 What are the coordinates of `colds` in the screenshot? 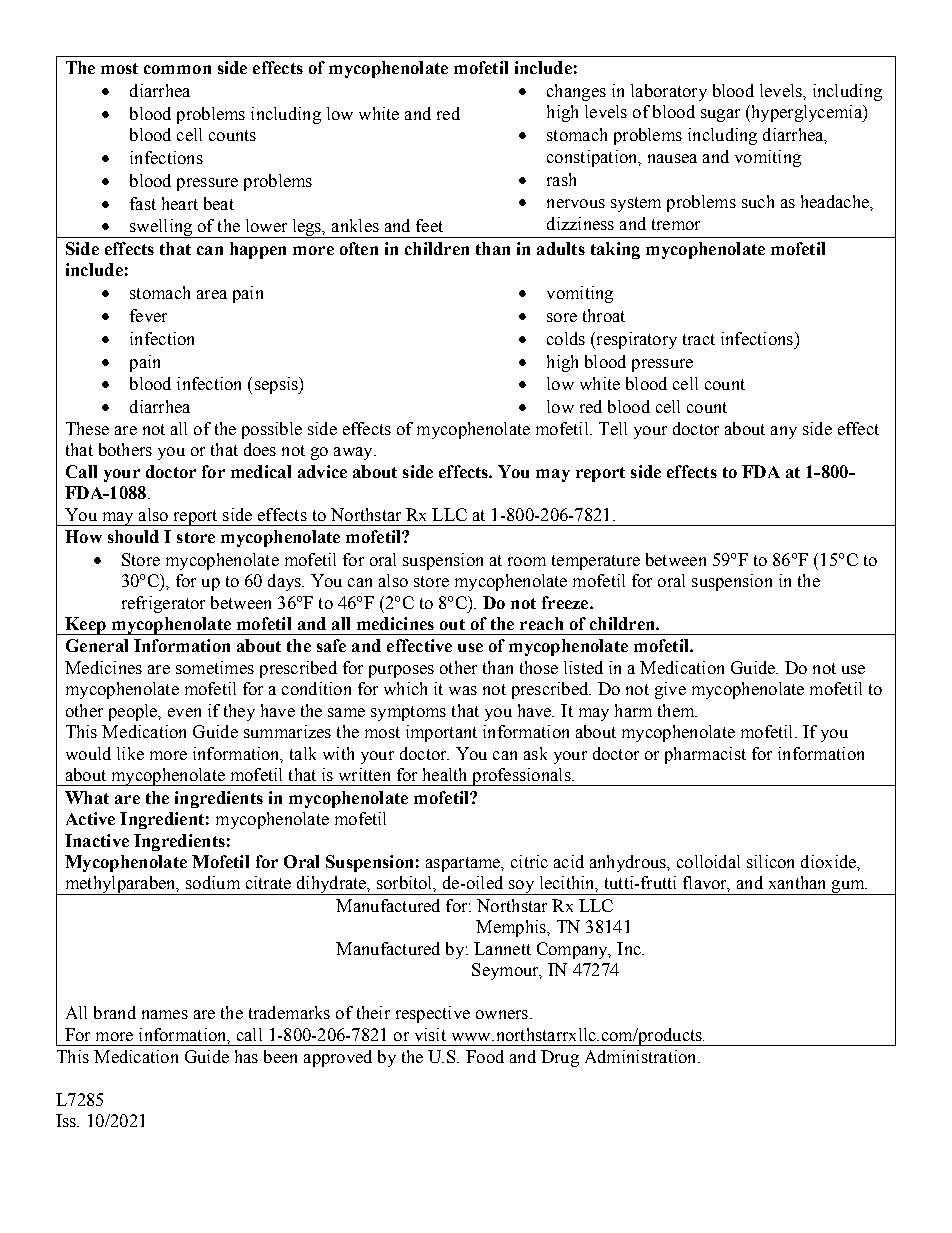 It's located at (566, 338).
